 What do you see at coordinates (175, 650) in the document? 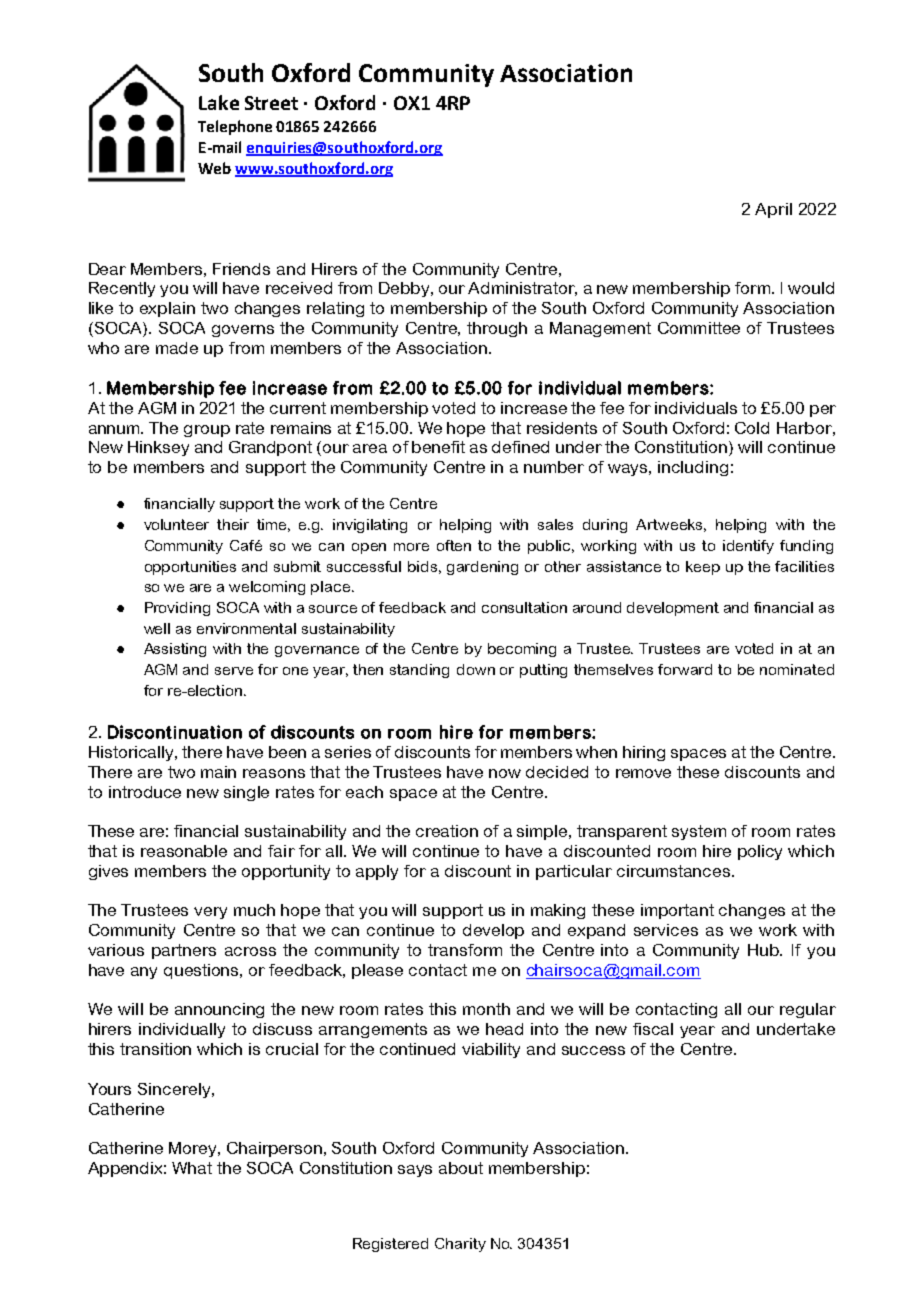
I see `Assisting` at bounding box center [175, 650].
